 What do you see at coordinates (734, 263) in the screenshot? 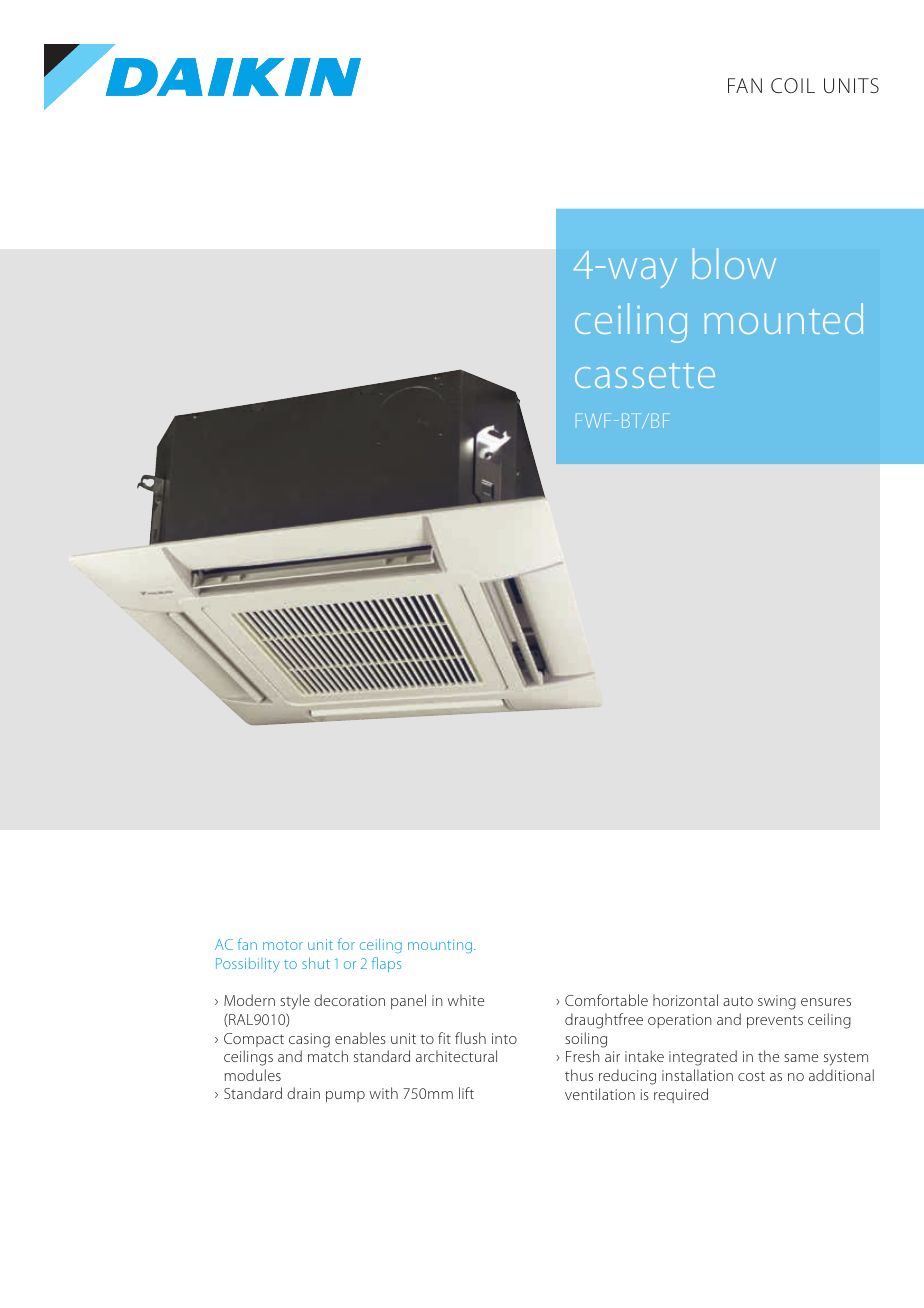
I see `blow` at bounding box center [734, 263].
